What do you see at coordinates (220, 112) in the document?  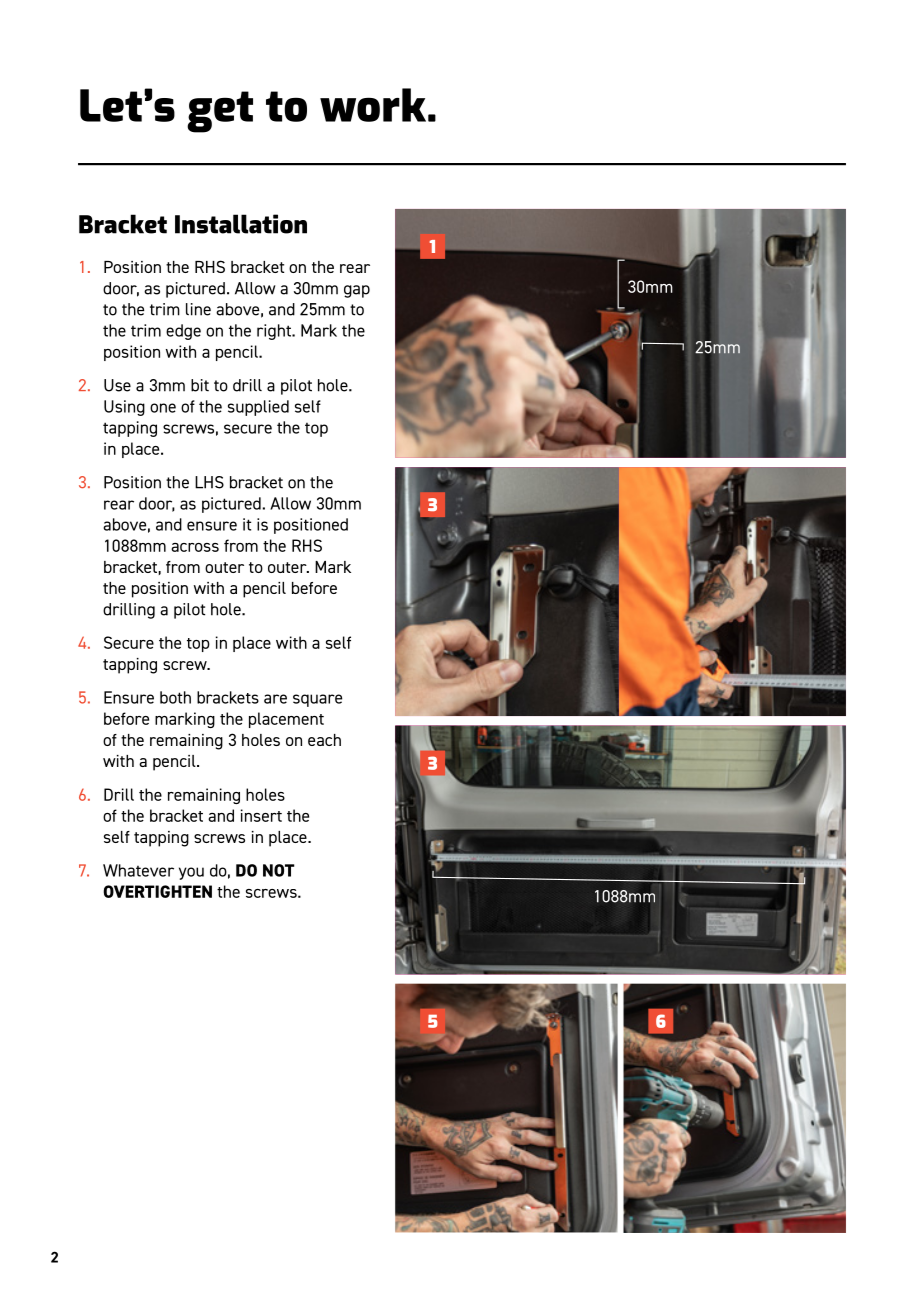 I see `get` at bounding box center [220, 112].
